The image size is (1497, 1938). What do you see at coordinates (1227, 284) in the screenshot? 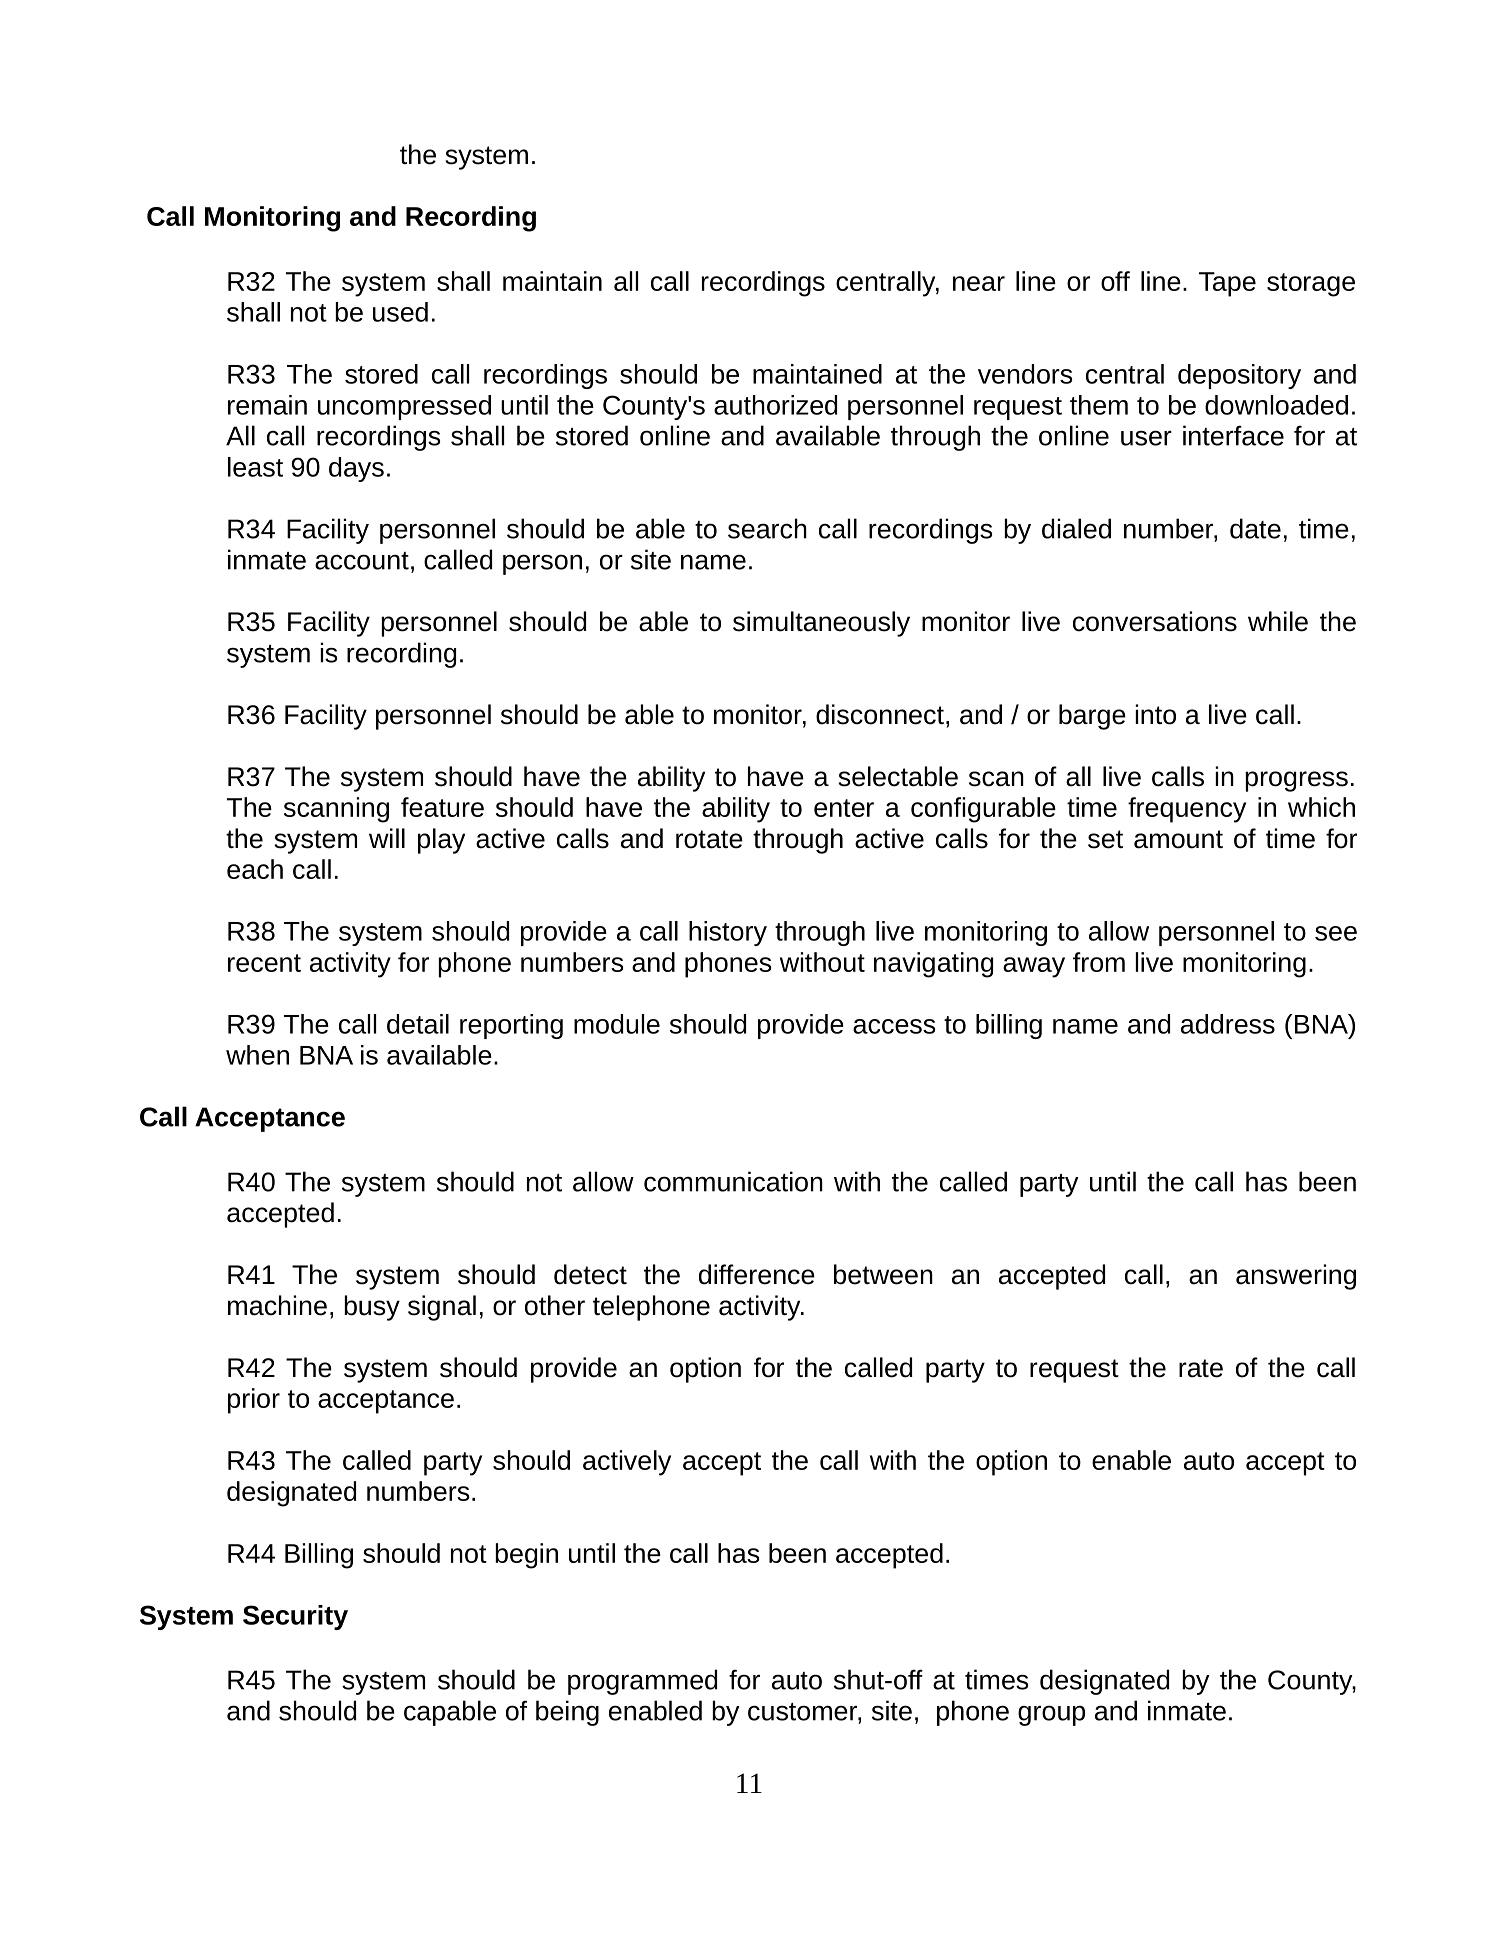
I see `Tape` at bounding box center [1227, 284].
